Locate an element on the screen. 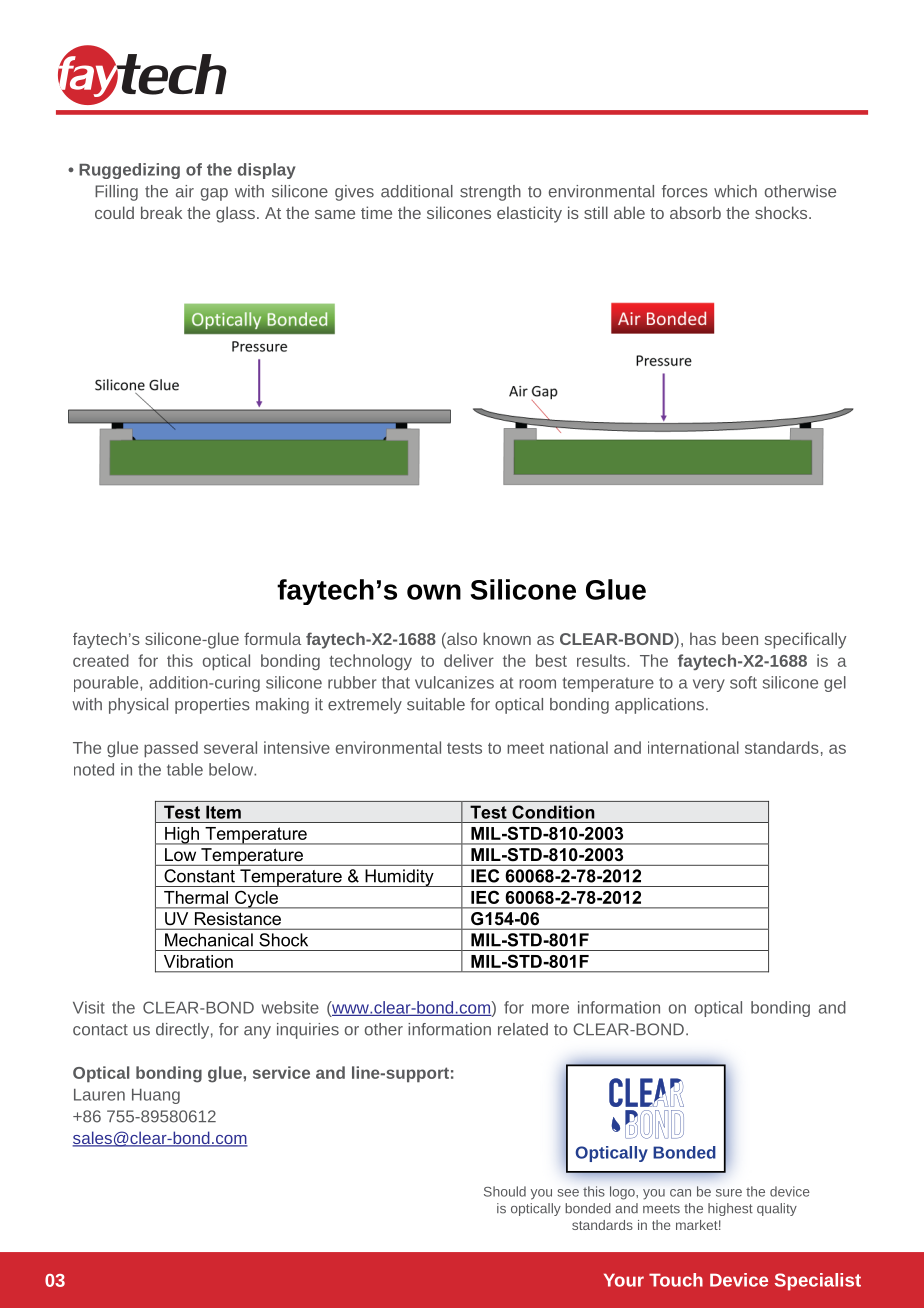  Huang is located at coordinates (156, 1096).
